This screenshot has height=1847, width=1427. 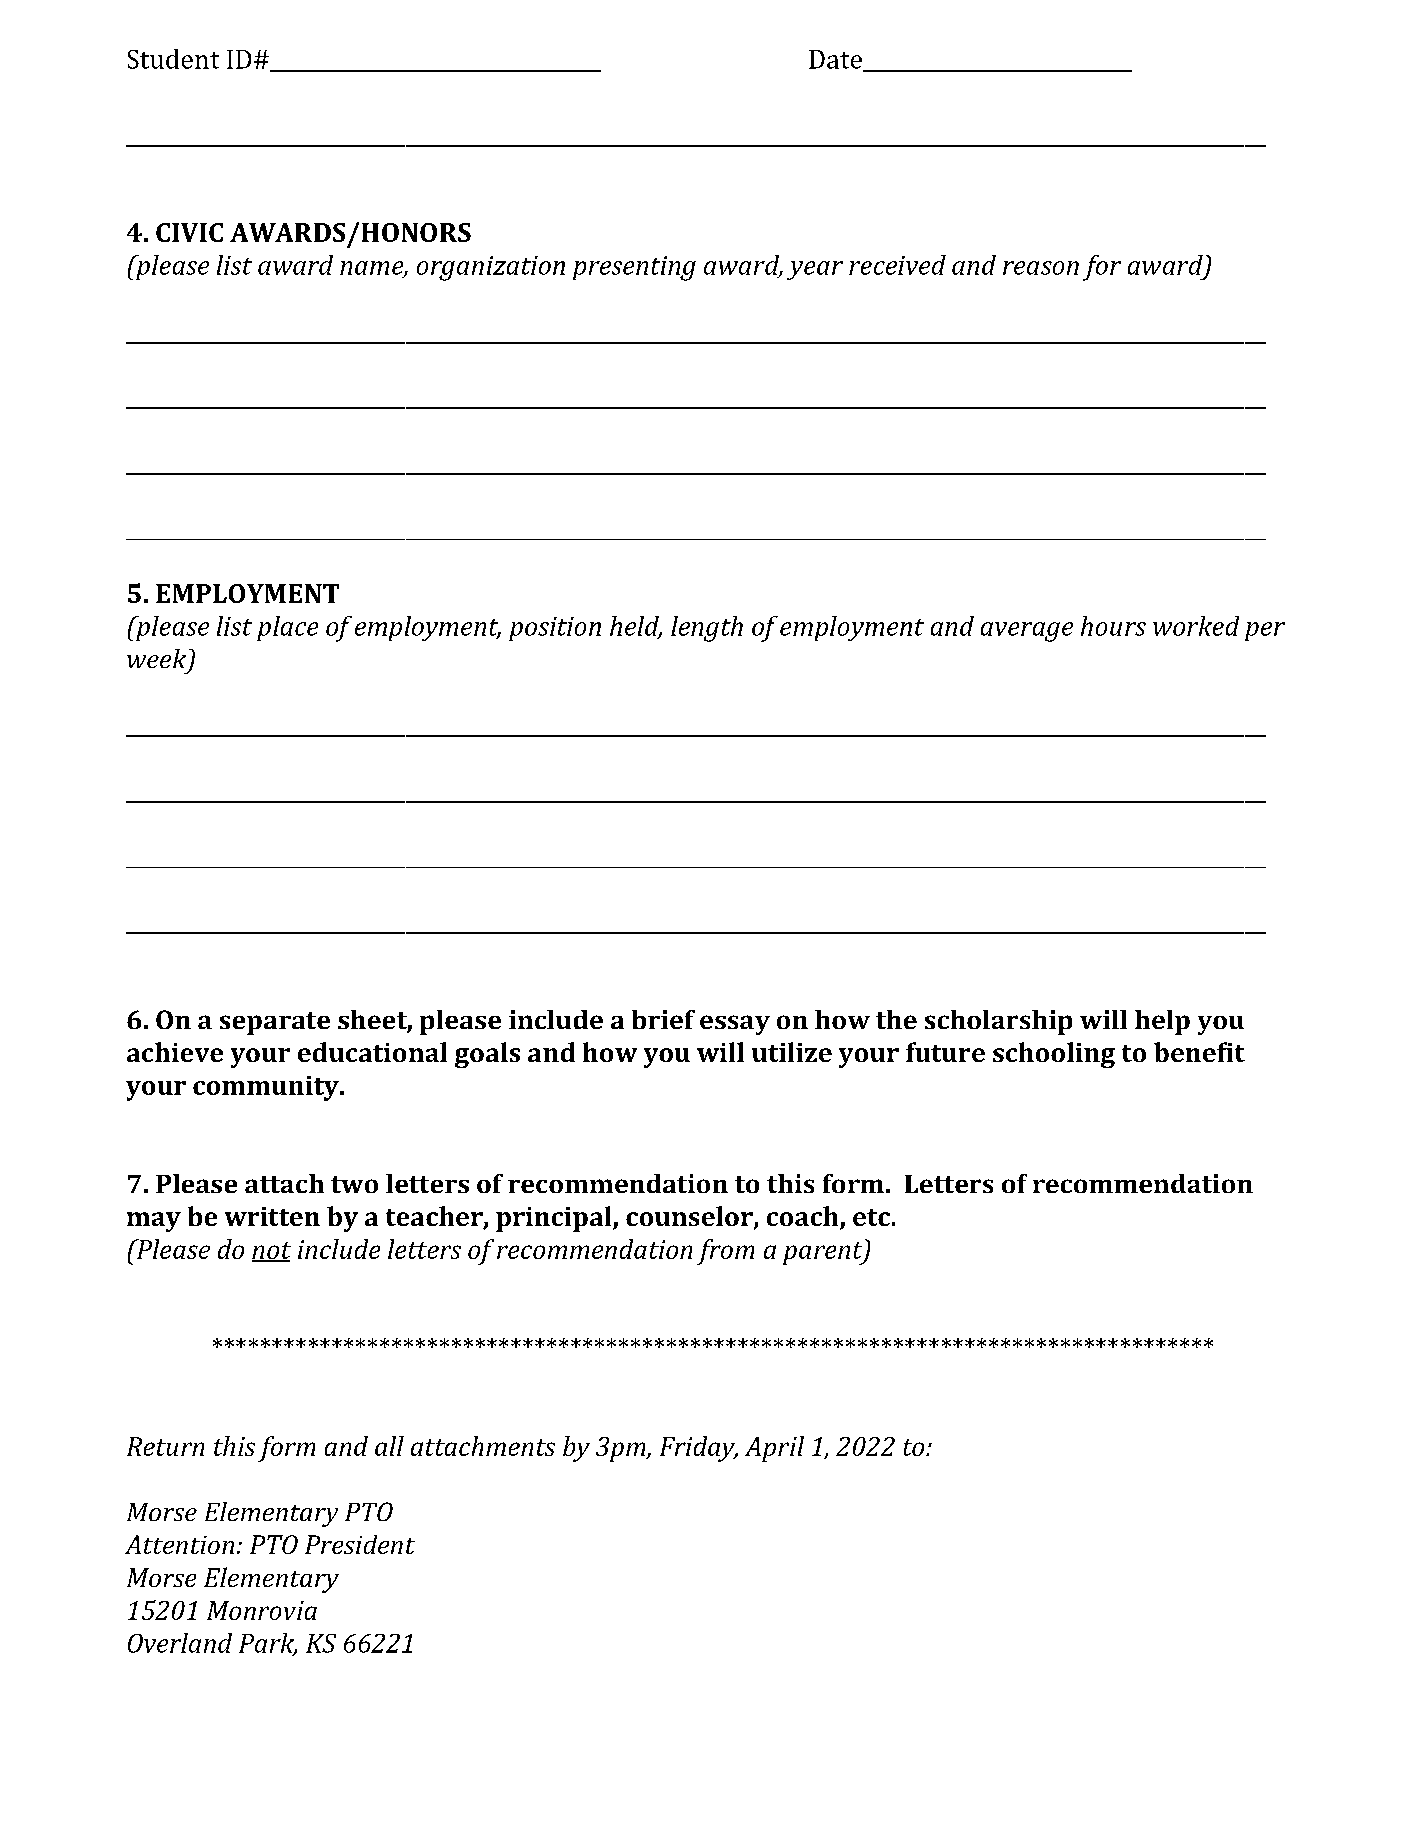 I want to click on separate, so click(x=275, y=1023).
